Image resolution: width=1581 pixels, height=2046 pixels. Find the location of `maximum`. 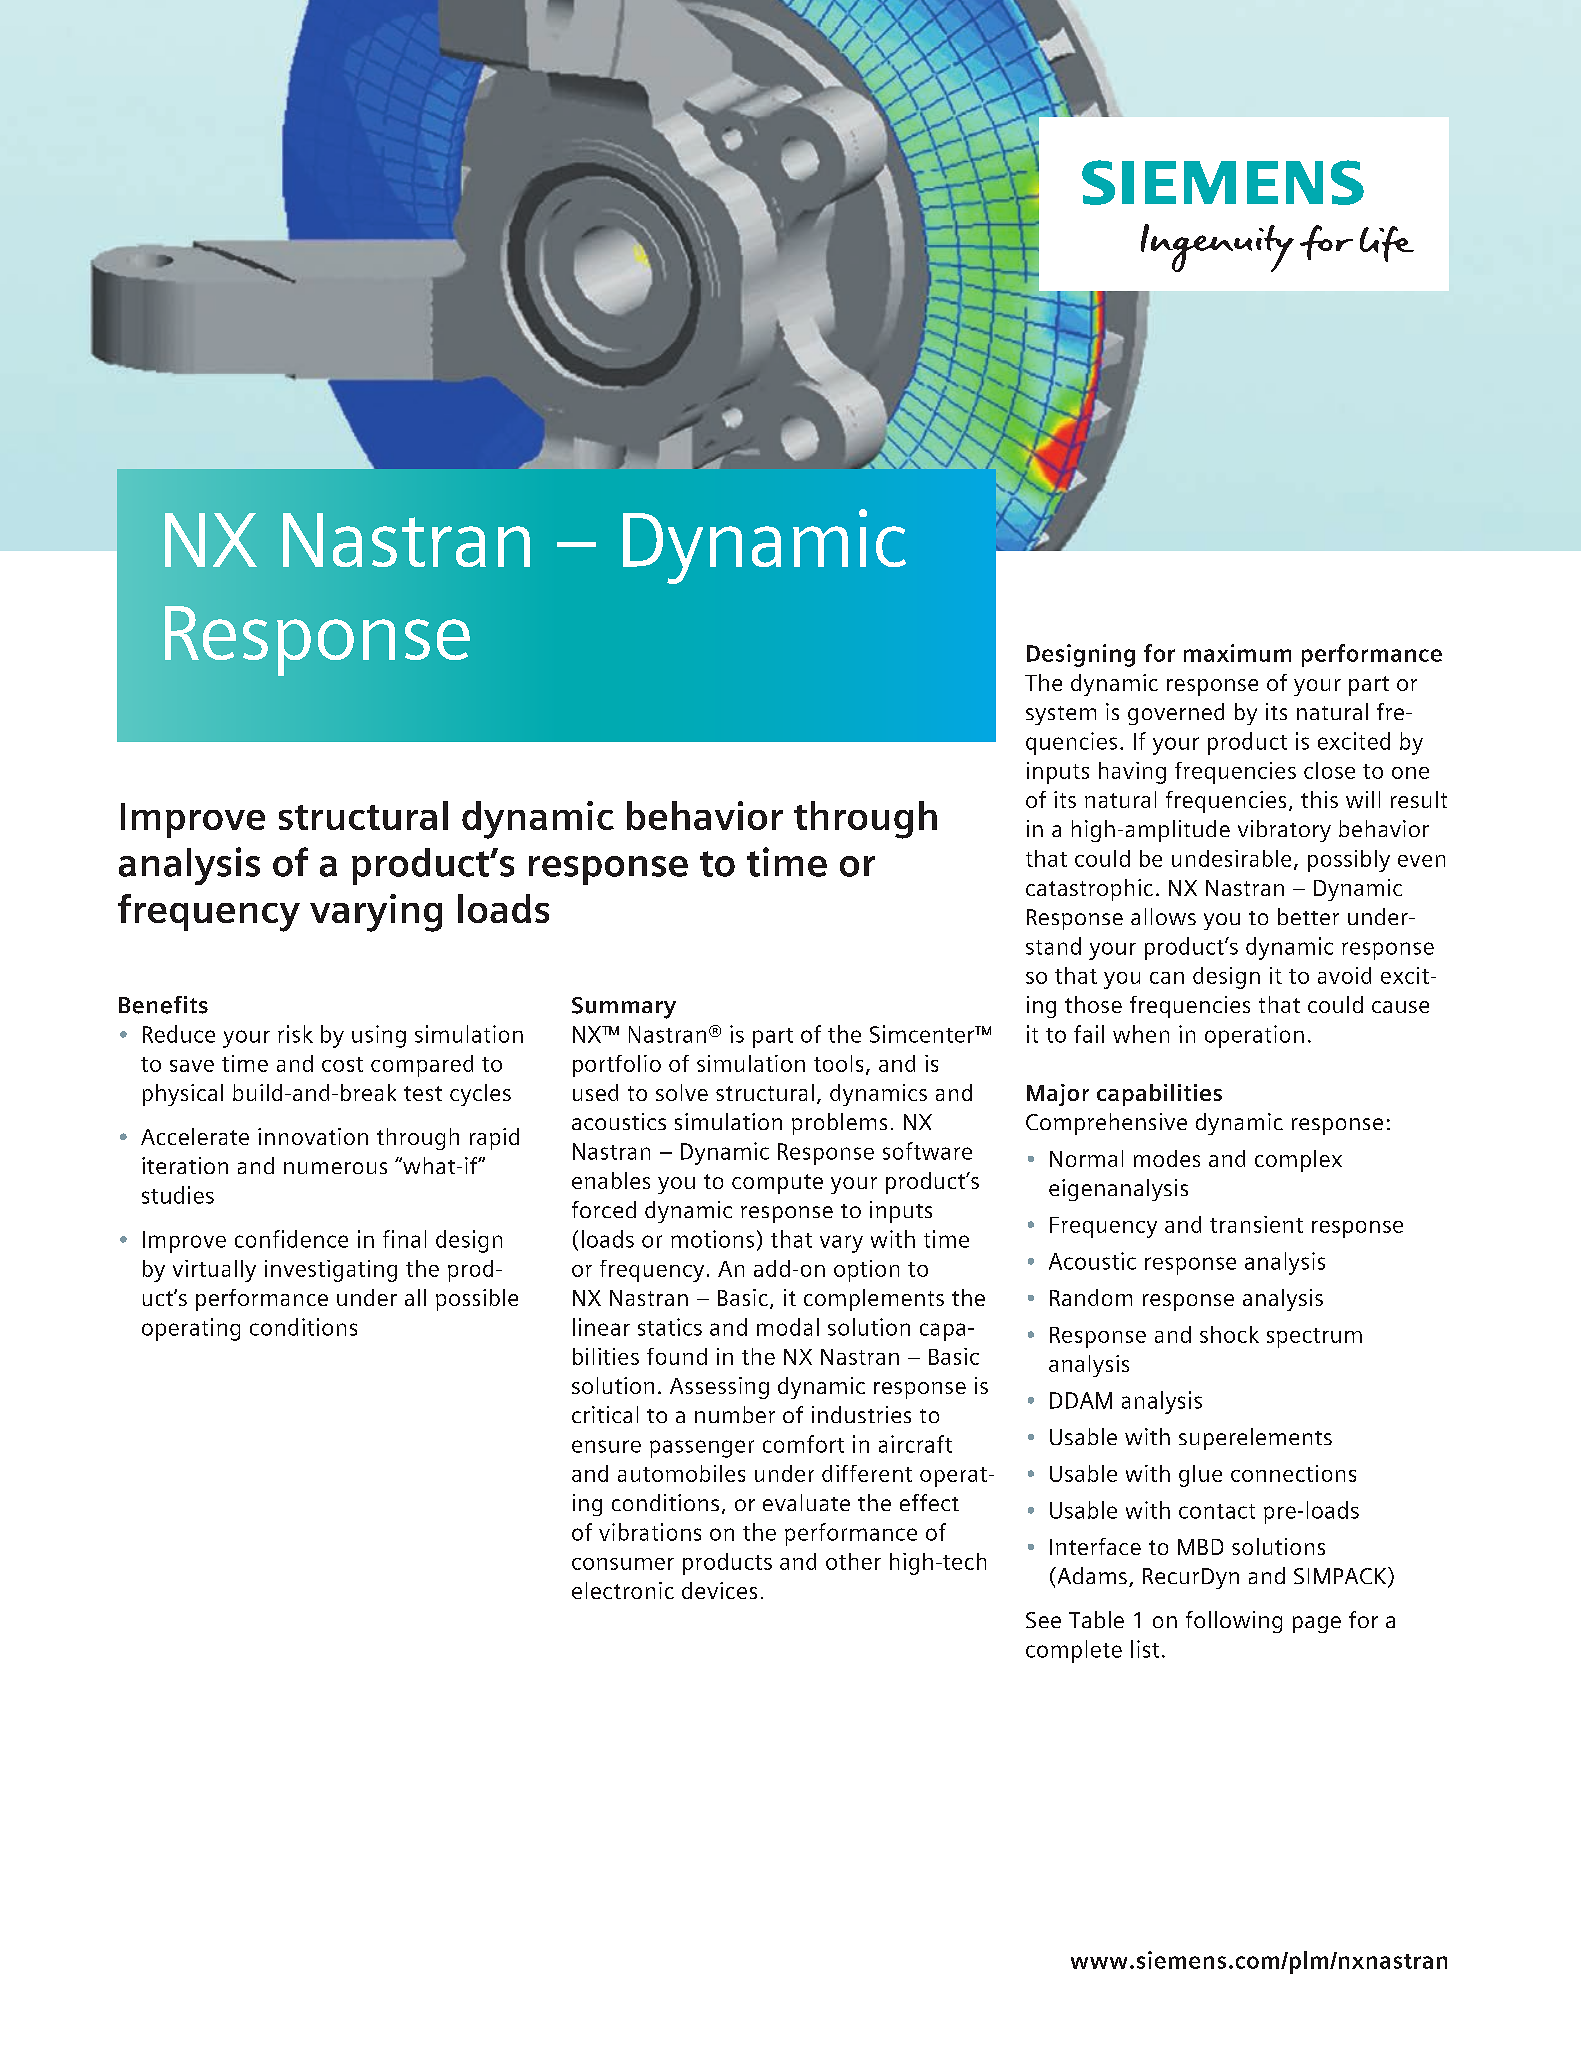

maximum is located at coordinates (1237, 653).
